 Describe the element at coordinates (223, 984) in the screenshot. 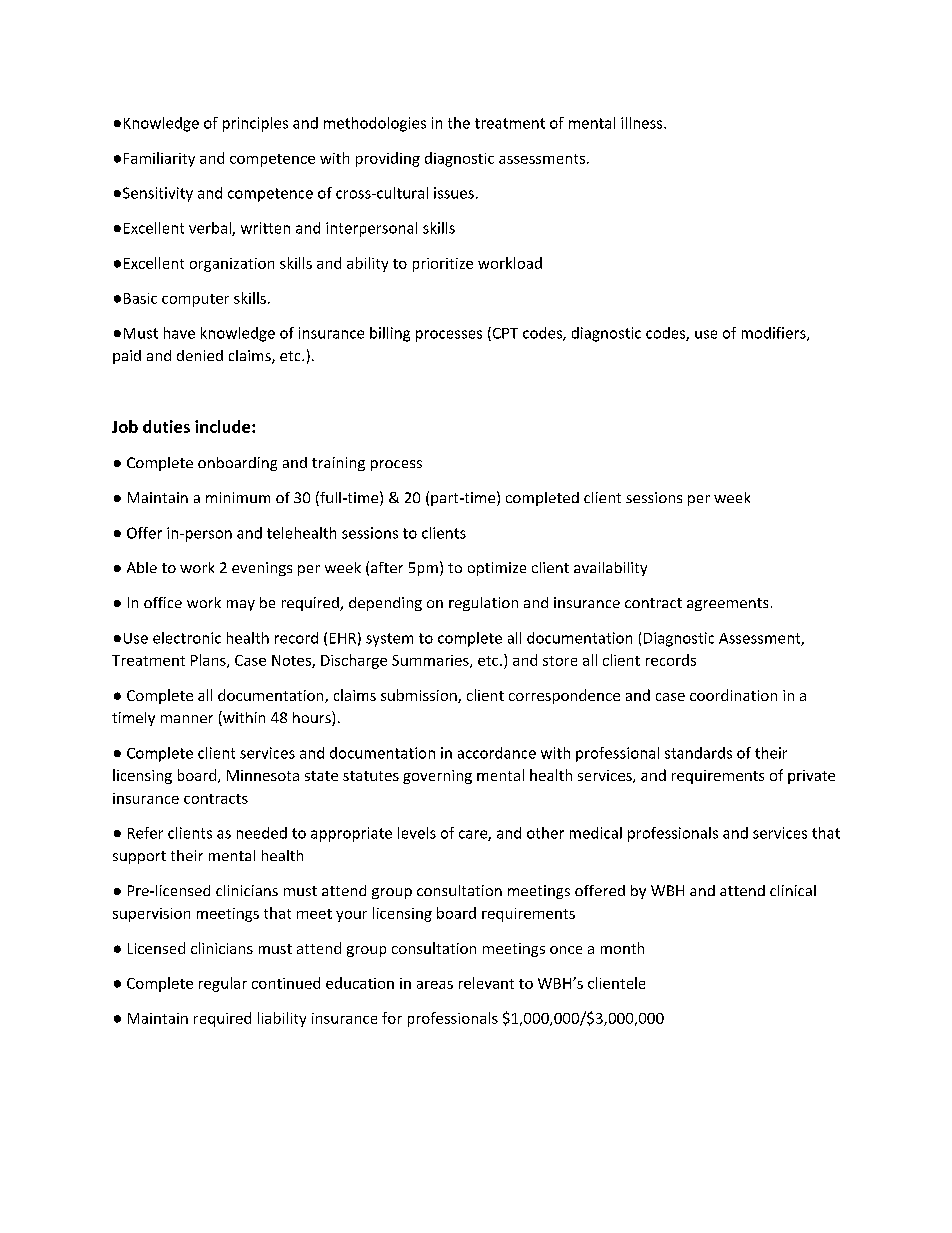

I see `regular` at that location.
